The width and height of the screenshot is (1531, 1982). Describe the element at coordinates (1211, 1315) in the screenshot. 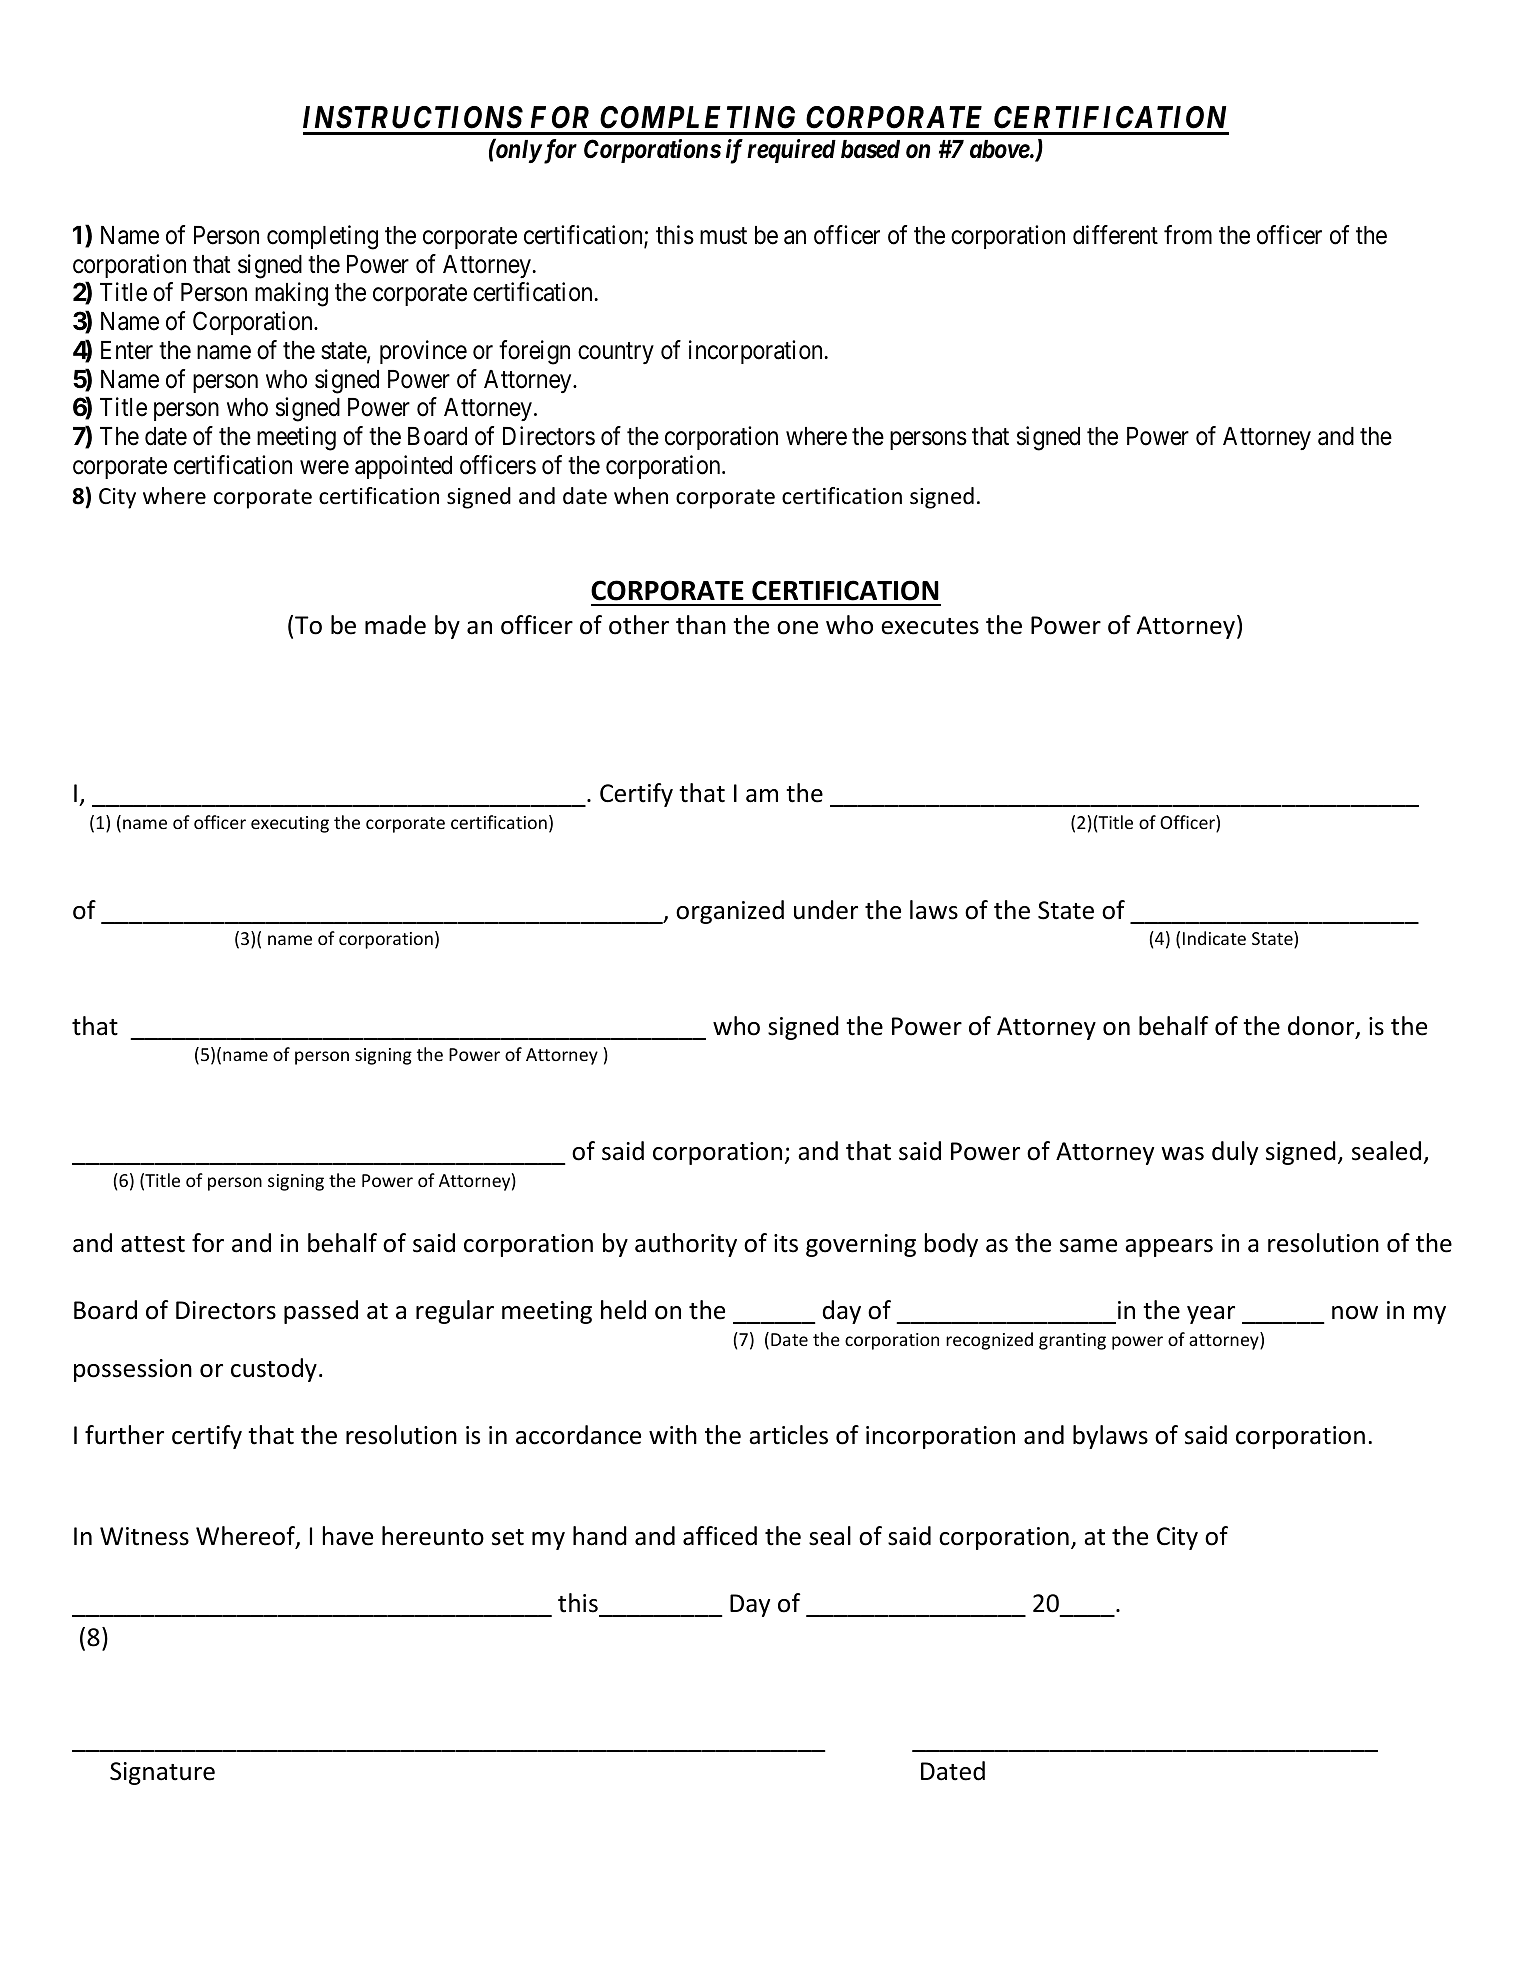

I see `year` at that location.
